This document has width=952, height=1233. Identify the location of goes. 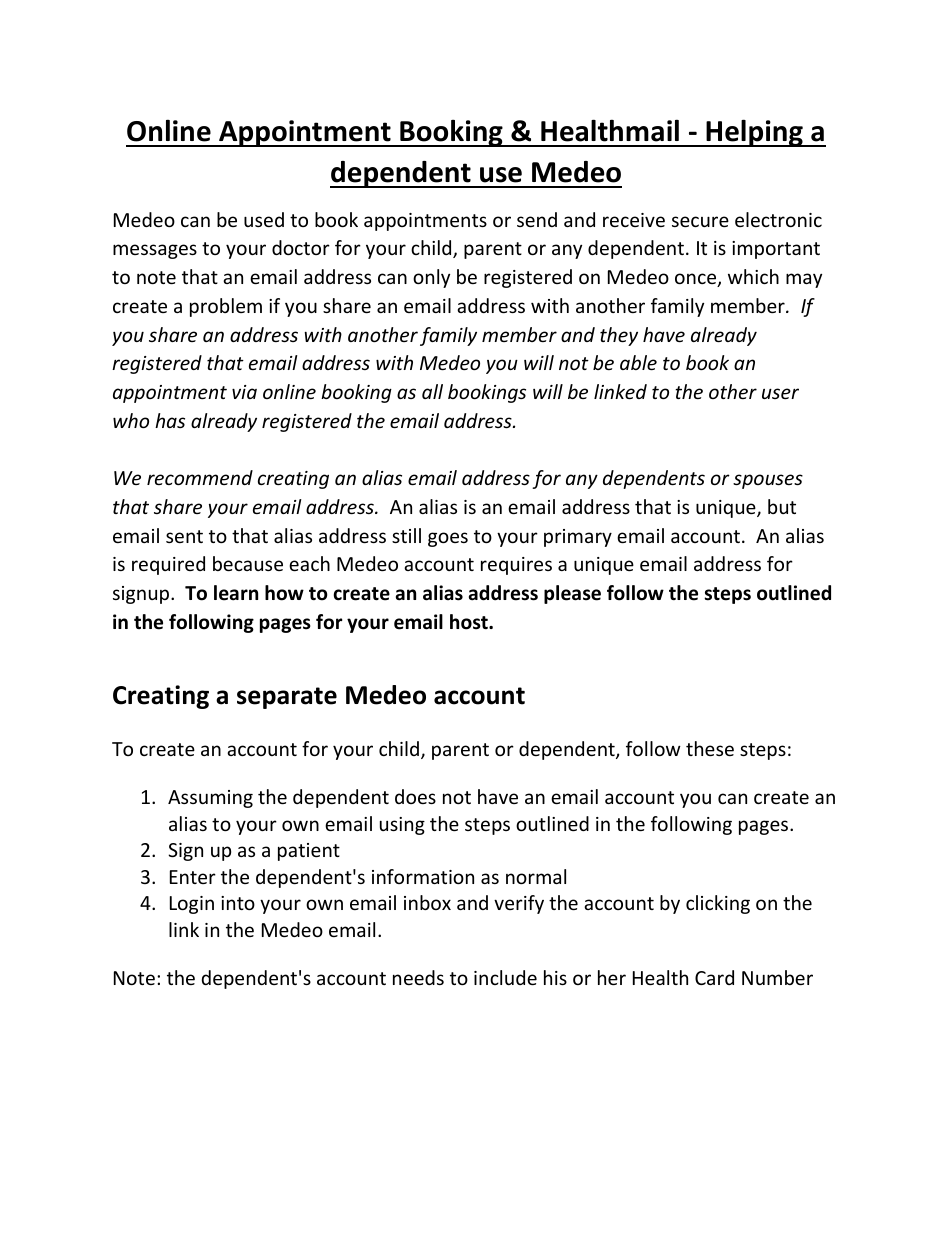
(448, 539).
